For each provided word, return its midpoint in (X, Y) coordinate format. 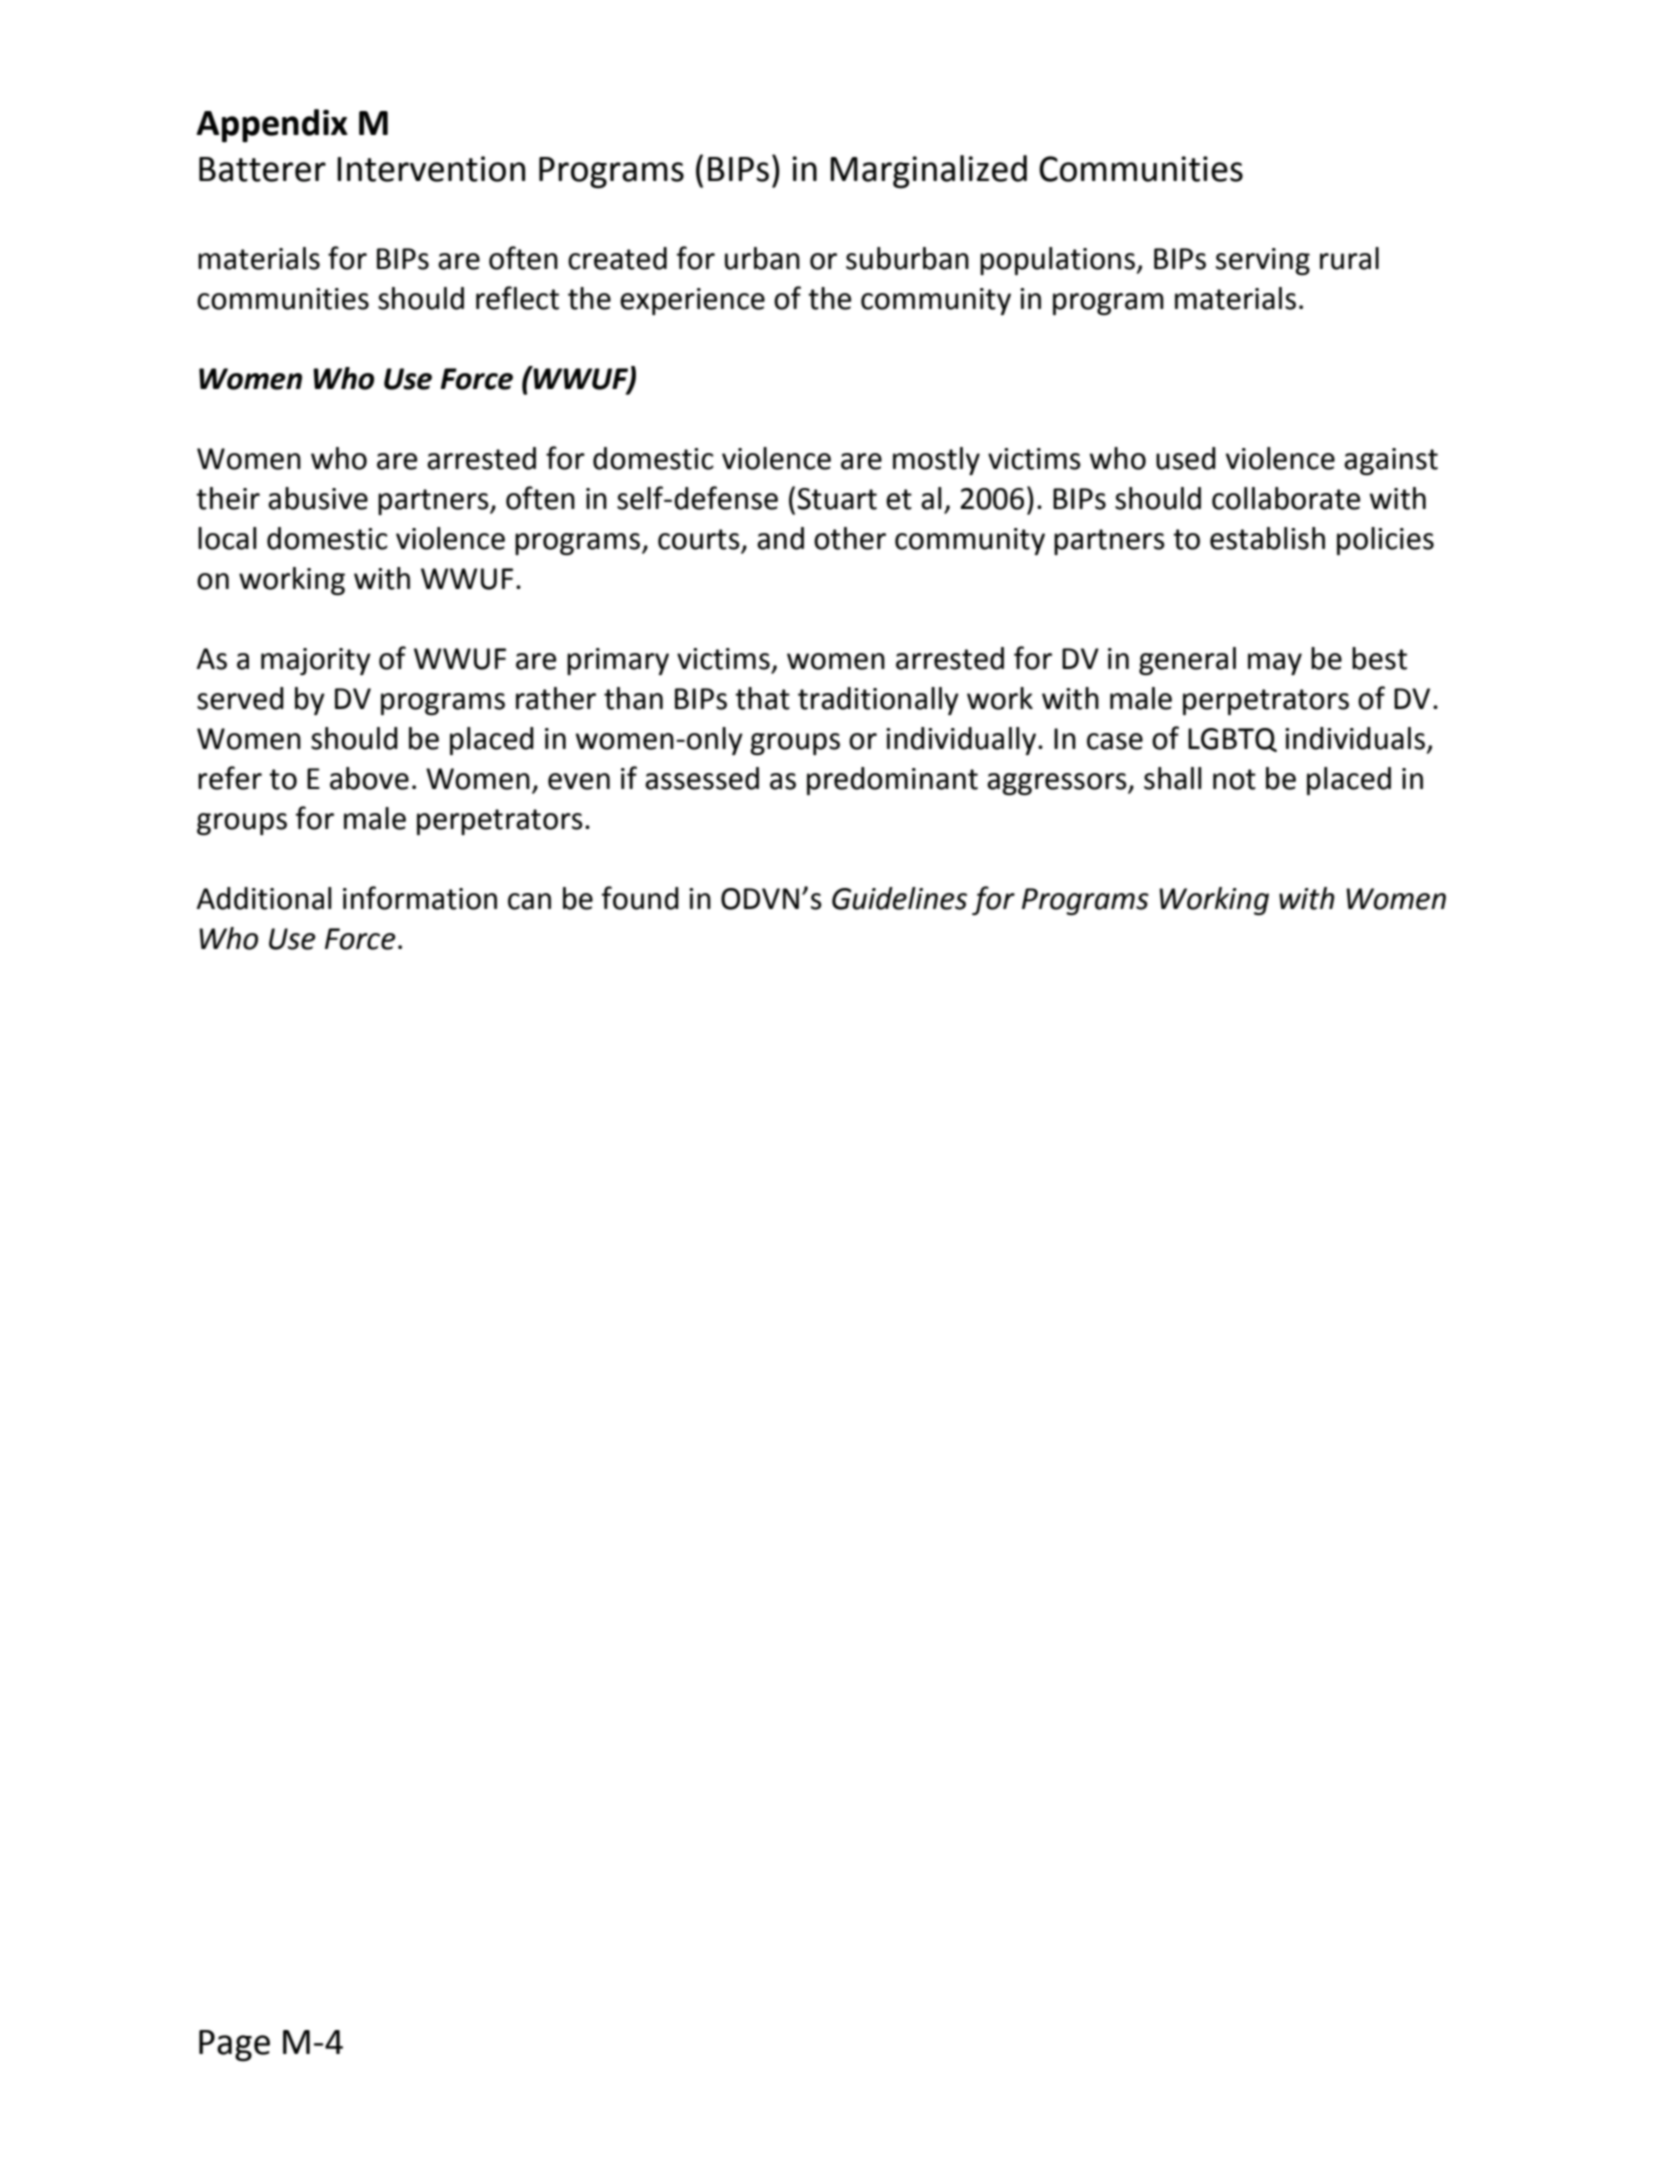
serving (1263, 261)
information (420, 898)
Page (234, 2046)
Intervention (431, 169)
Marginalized (928, 172)
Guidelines (899, 898)
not (1234, 779)
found (640, 898)
